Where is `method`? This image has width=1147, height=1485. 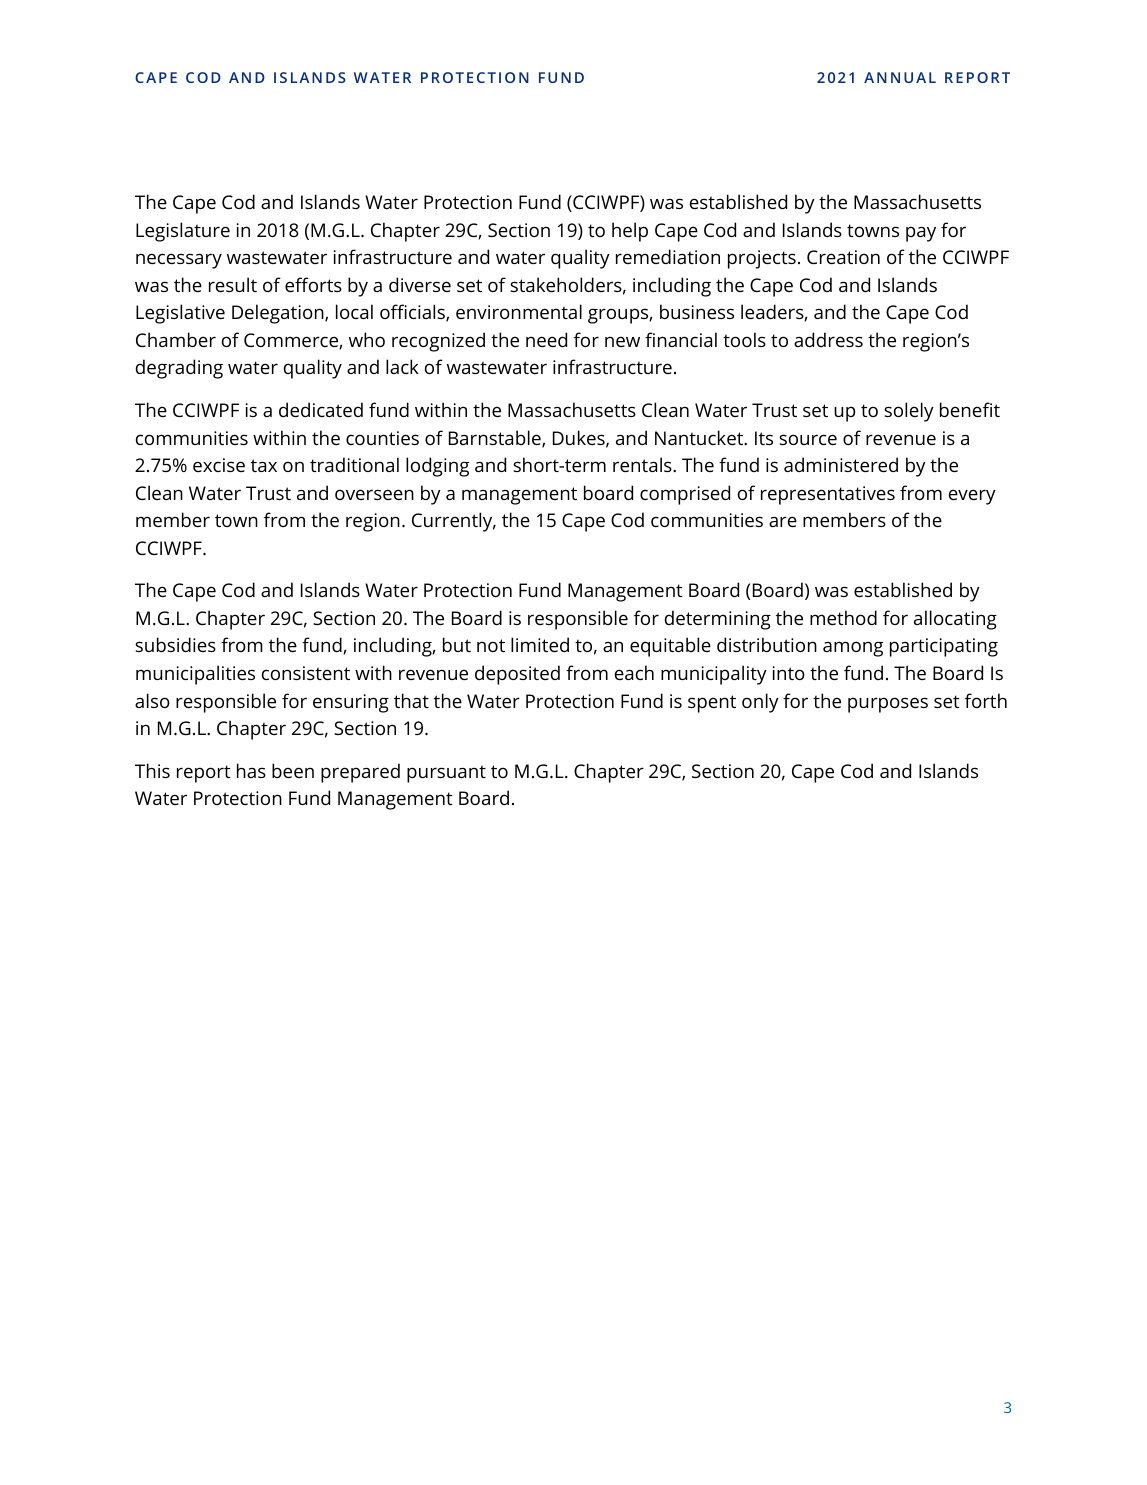
method is located at coordinates (843, 617).
